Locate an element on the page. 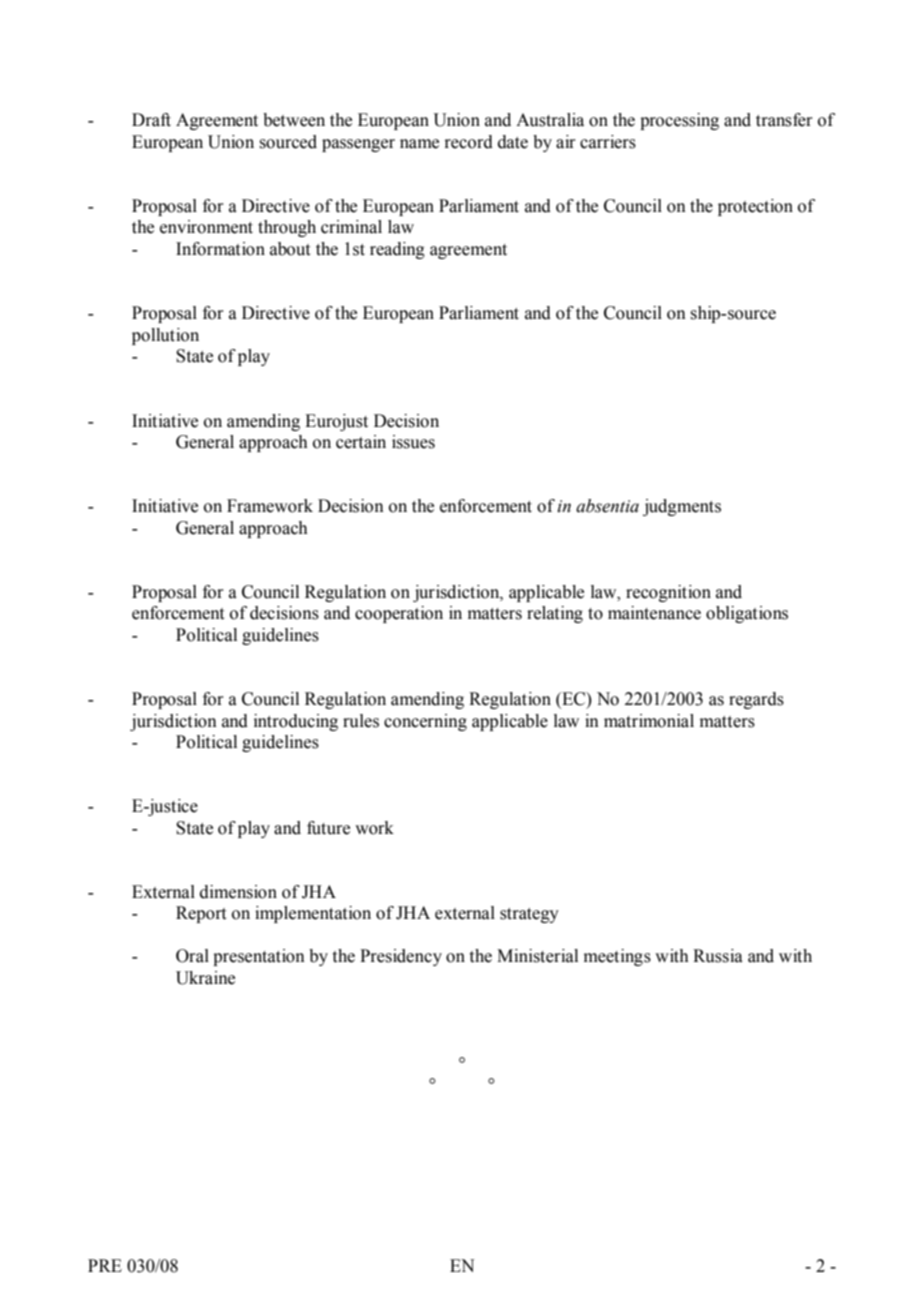 The image size is (924, 1308). record is located at coordinates (468, 142).
